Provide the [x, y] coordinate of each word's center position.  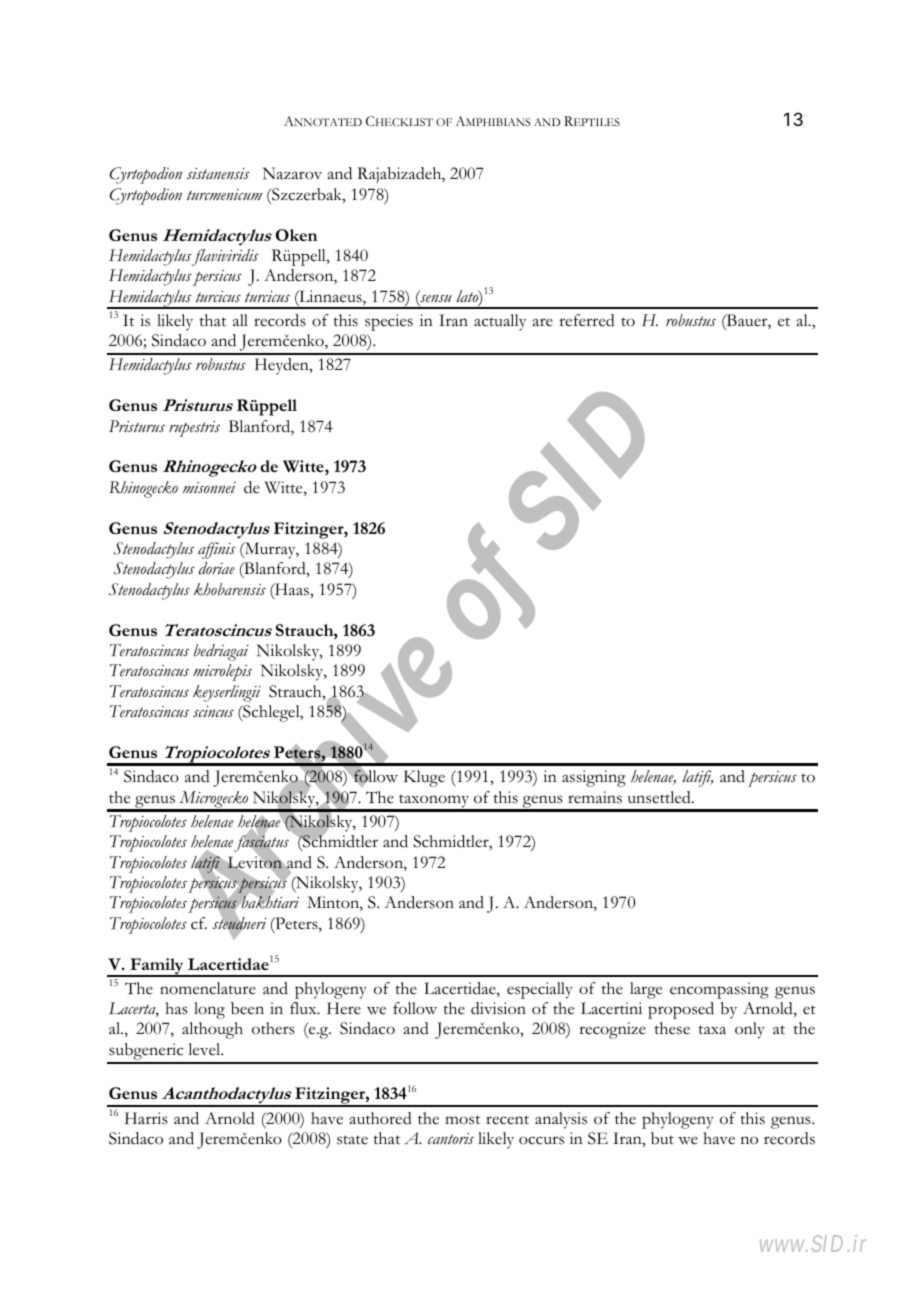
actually [500, 322]
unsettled [660, 797]
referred [587, 320]
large [646, 990]
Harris [146, 1118]
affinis [216, 550]
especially [540, 990]
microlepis [222, 672]
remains [595, 797]
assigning [594, 778]
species [389, 322]
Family [157, 967]
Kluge [424, 778]
